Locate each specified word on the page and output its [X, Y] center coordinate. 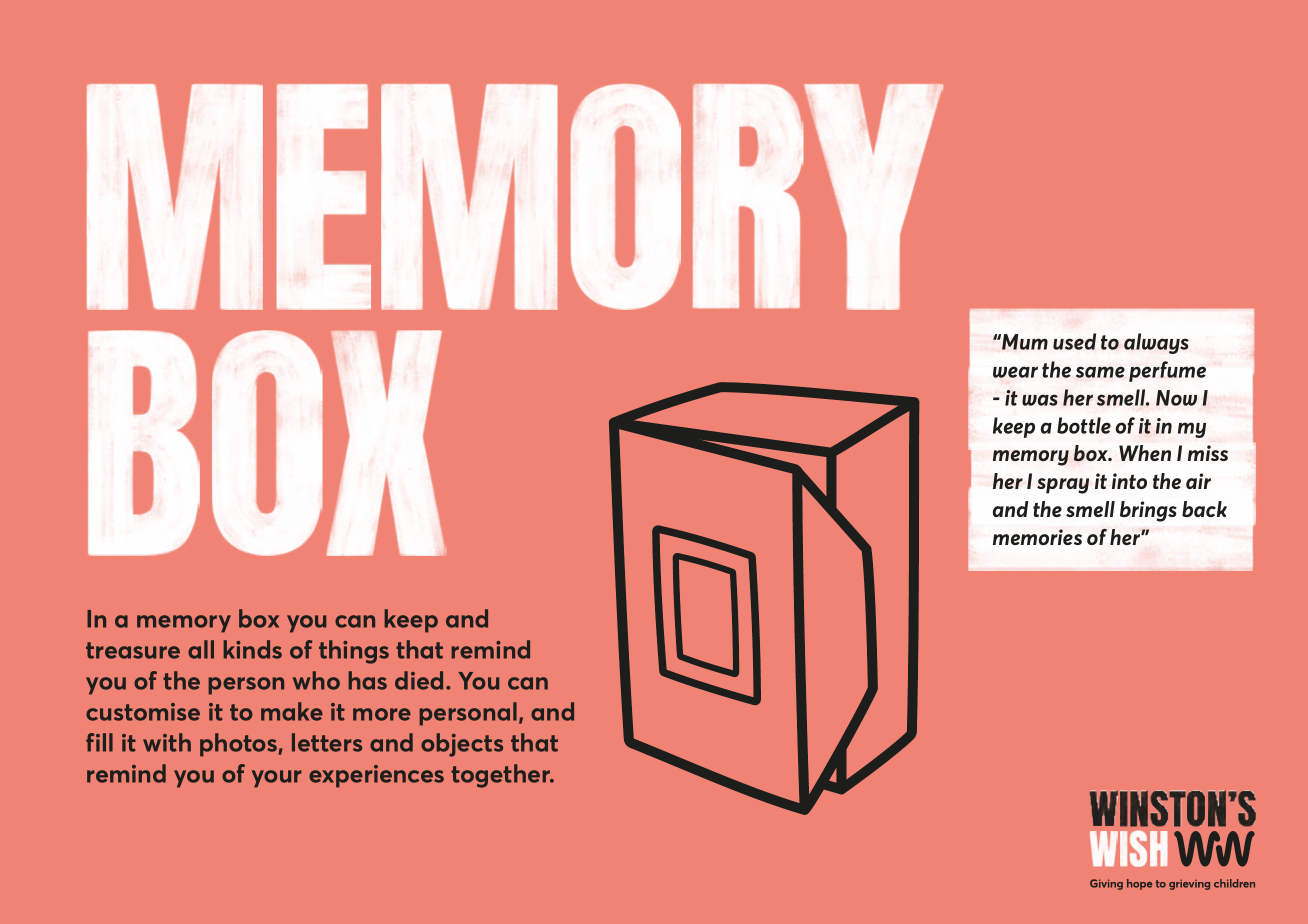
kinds [253, 649]
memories [1037, 537]
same [1100, 372]
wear [1015, 372]
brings [1148, 511]
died [419, 680]
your [276, 779]
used [1074, 341]
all [201, 649]
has [368, 680]
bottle [1084, 425]
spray [1063, 486]
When [1145, 453]
